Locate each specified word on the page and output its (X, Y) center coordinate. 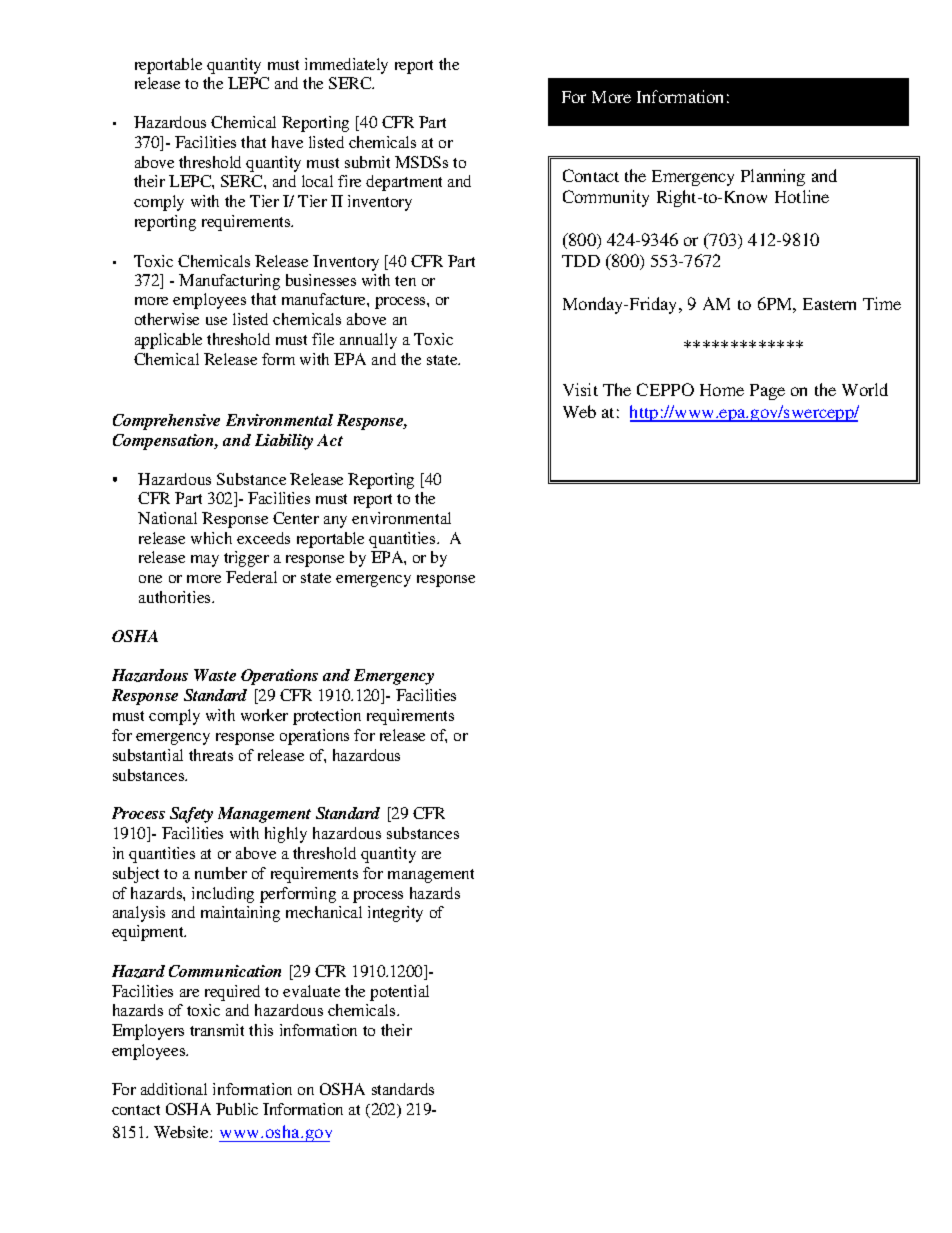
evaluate (311, 991)
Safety (191, 815)
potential (399, 993)
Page (767, 392)
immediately (346, 66)
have (287, 142)
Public (237, 1109)
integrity (395, 914)
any (335, 522)
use (216, 321)
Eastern (829, 304)
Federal (251, 577)
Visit (580, 389)
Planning (773, 177)
